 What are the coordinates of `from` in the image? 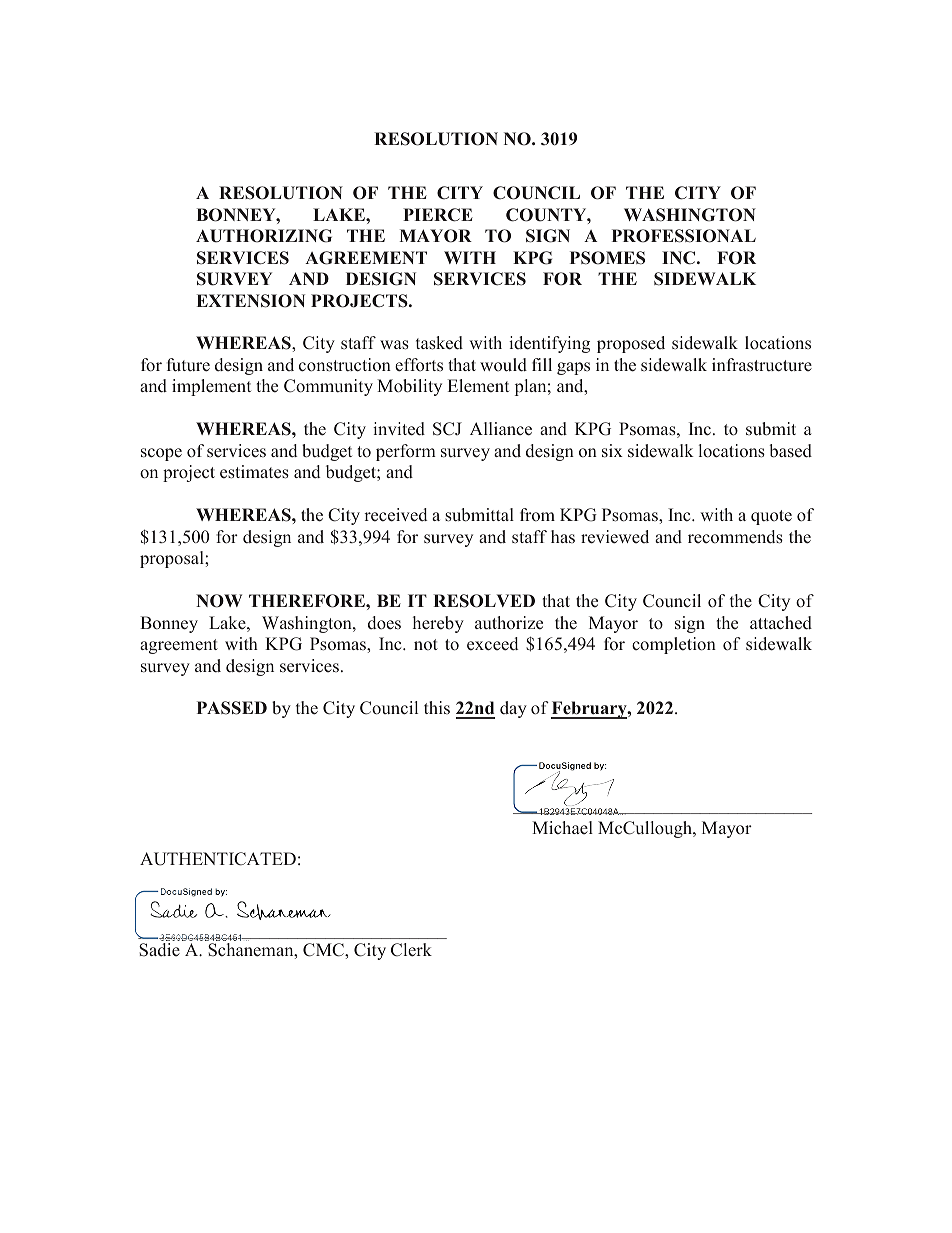 It's located at (537, 515).
